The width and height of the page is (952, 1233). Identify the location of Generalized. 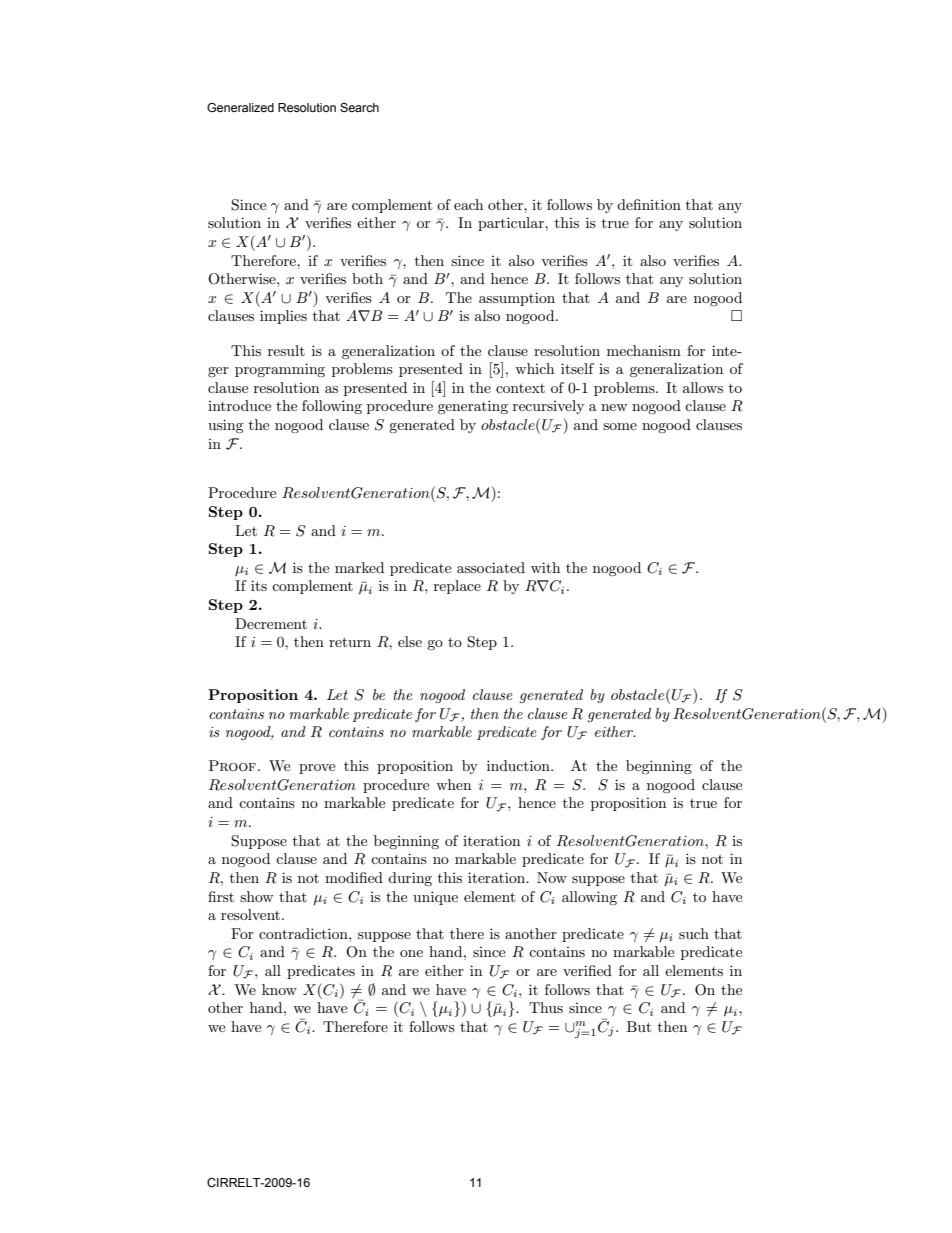
(240, 107).
